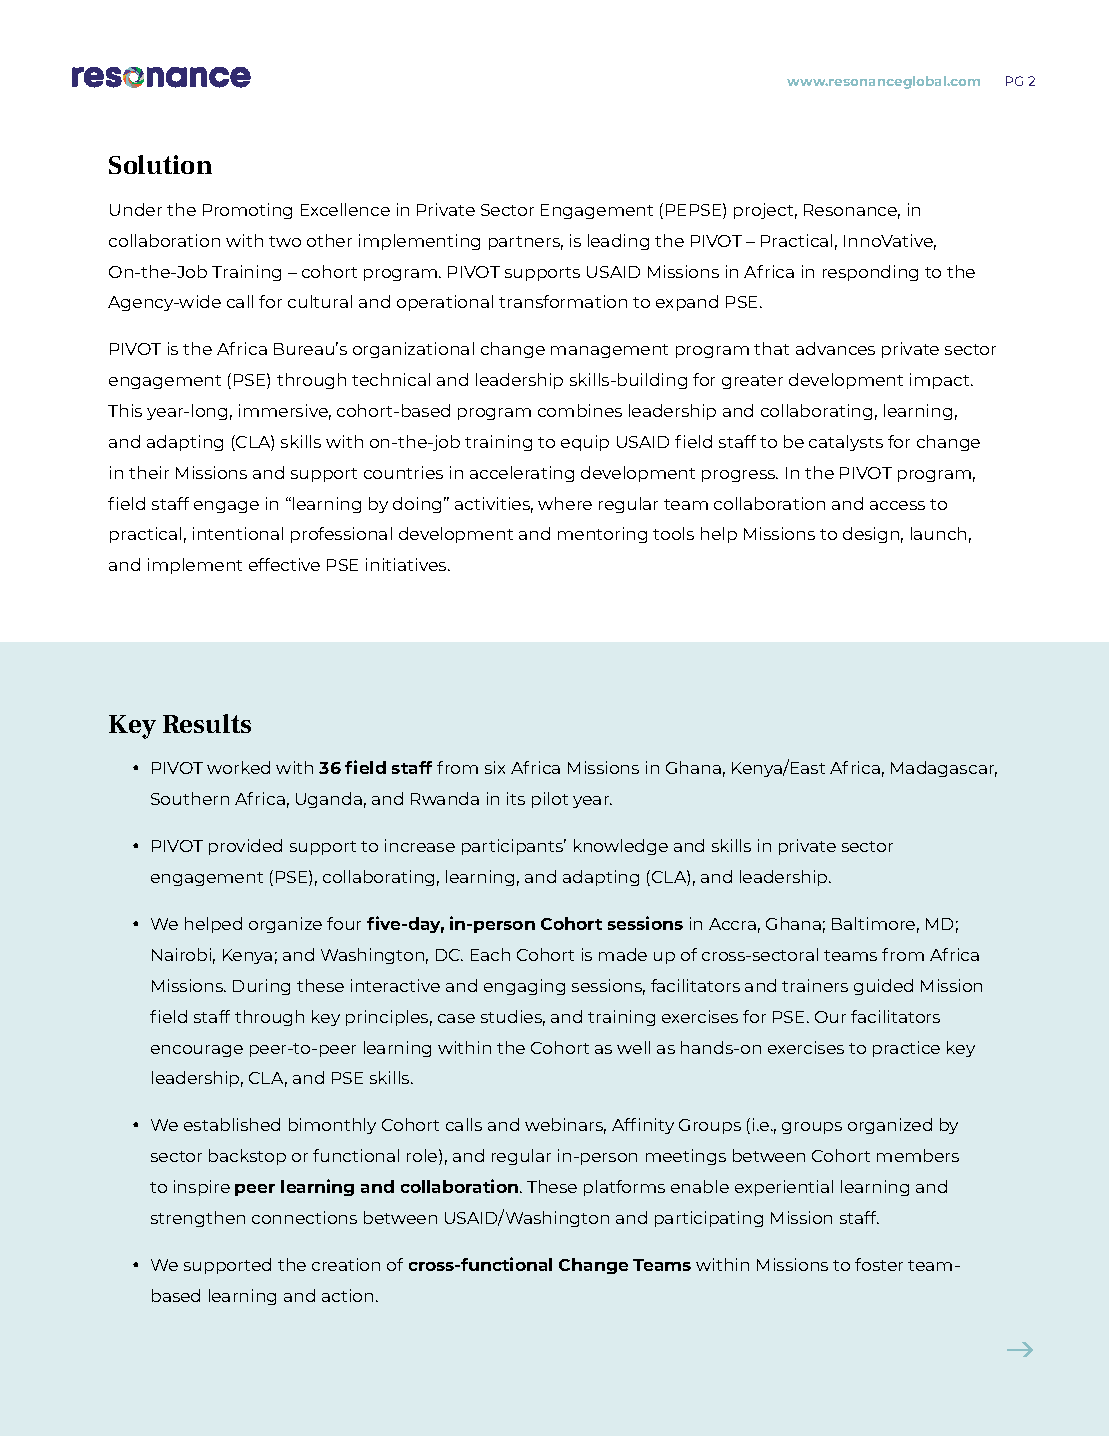 The height and width of the screenshot is (1436, 1109). I want to click on responding, so click(870, 273).
